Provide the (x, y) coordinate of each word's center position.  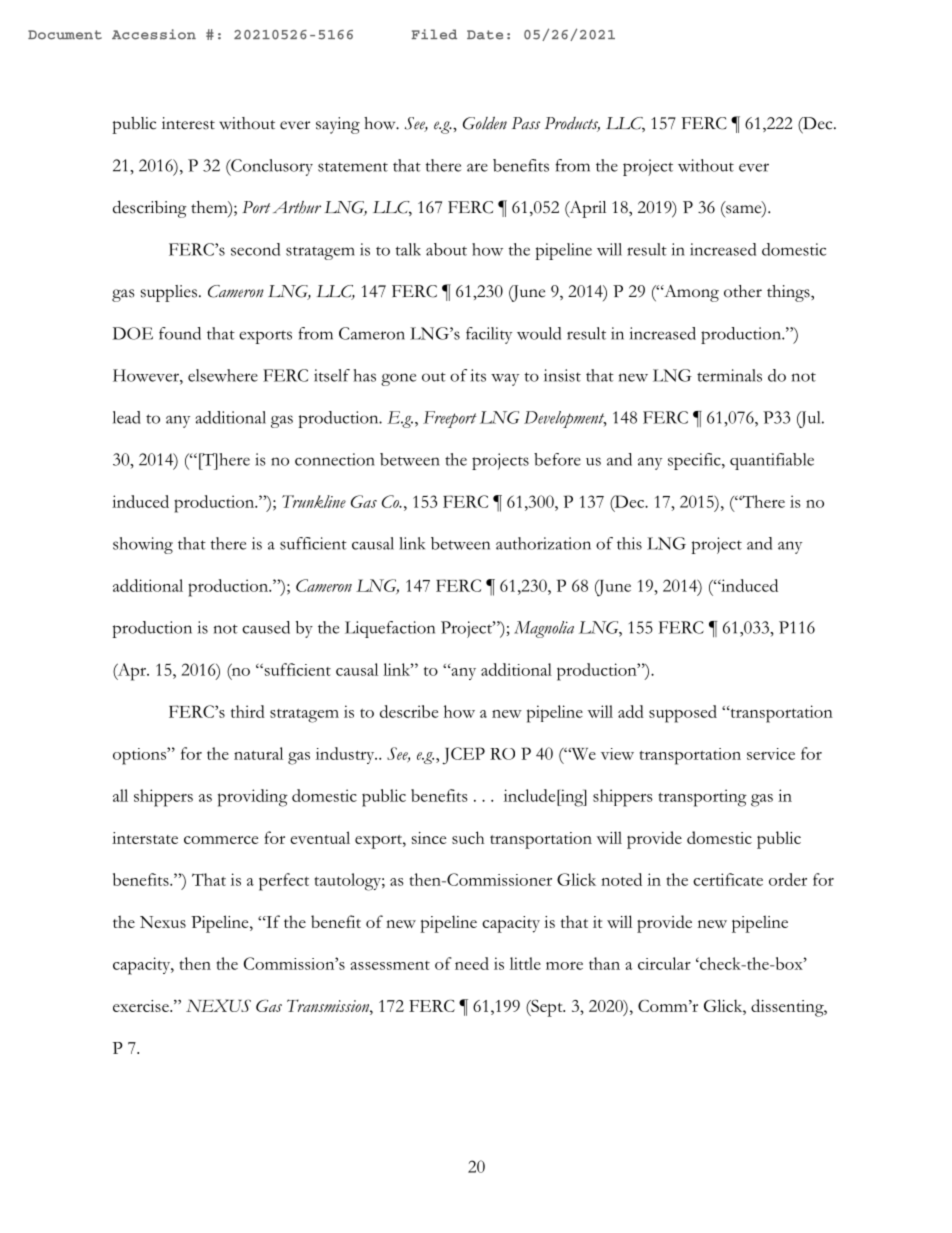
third (248, 711)
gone (398, 379)
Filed (434, 34)
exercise (142, 1006)
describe (409, 711)
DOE (133, 333)
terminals (729, 375)
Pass (526, 123)
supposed (683, 714)
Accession (154, 34)
